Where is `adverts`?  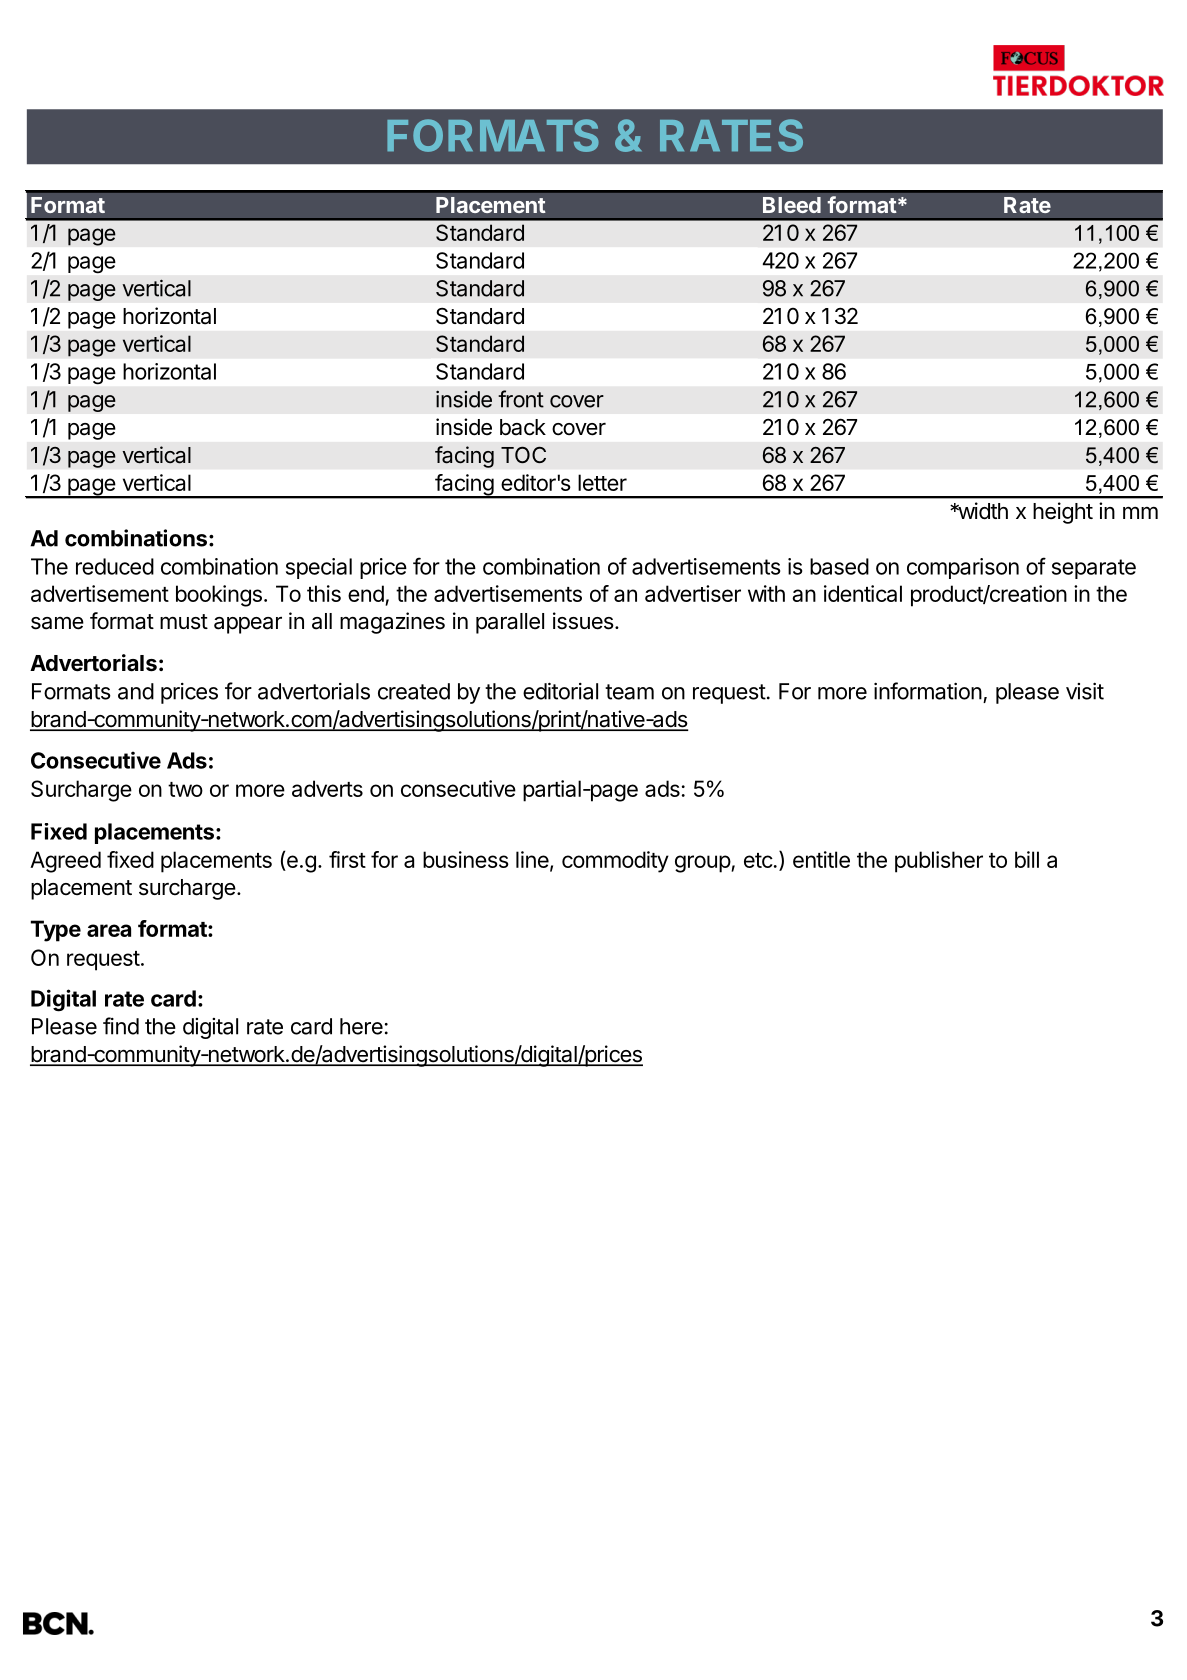 adverts is located at coordinates (327, 788).
